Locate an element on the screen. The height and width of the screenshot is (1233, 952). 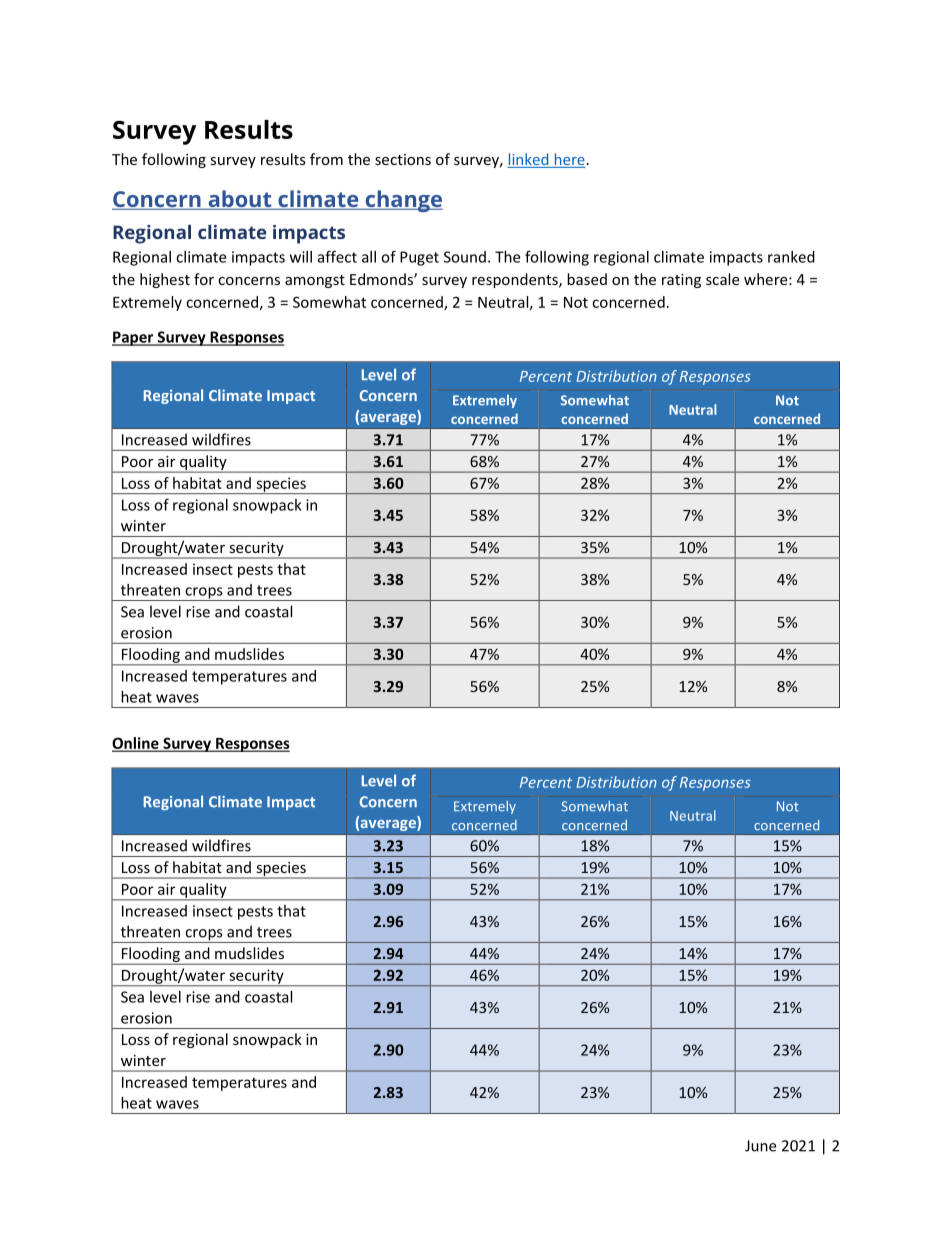
about is located at coordinates (240, 200).
